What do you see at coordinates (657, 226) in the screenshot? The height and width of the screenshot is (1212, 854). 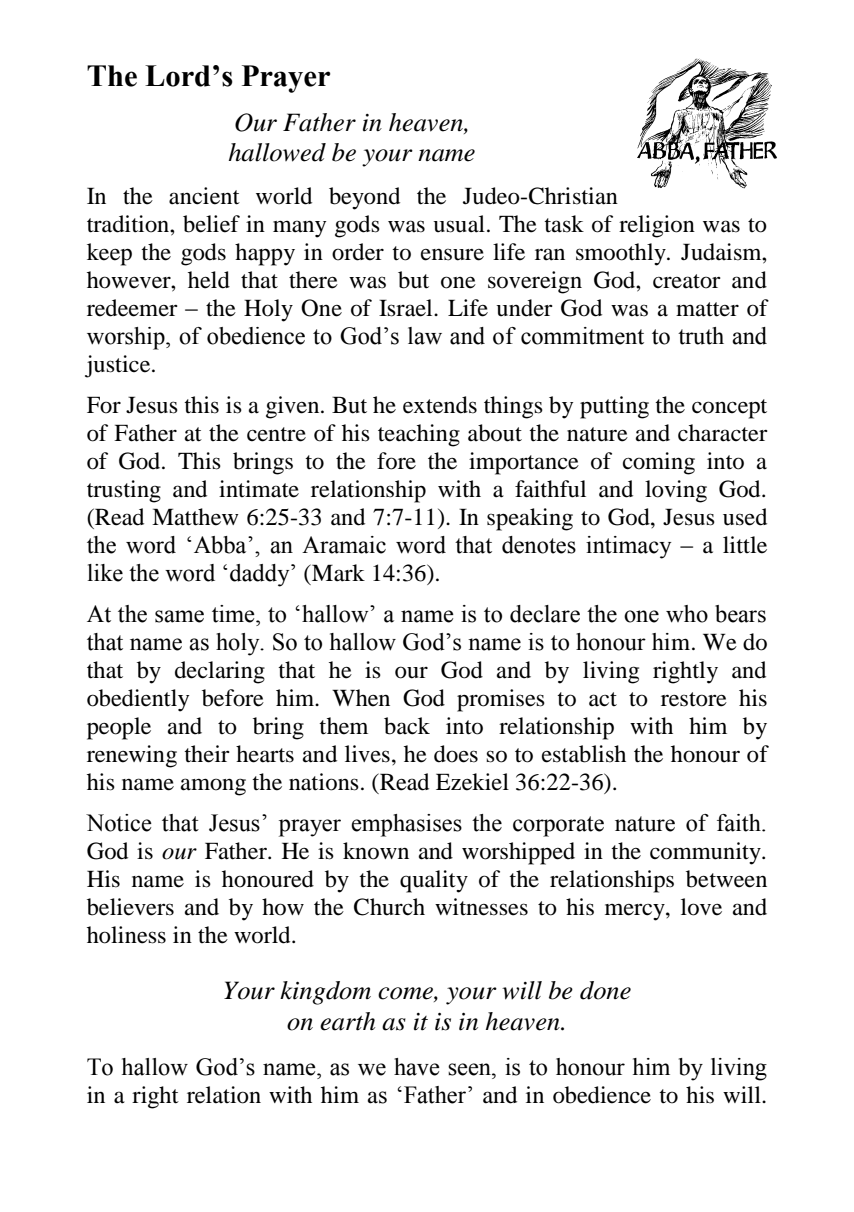 I see `religion` at bounding box center [657, 226].
